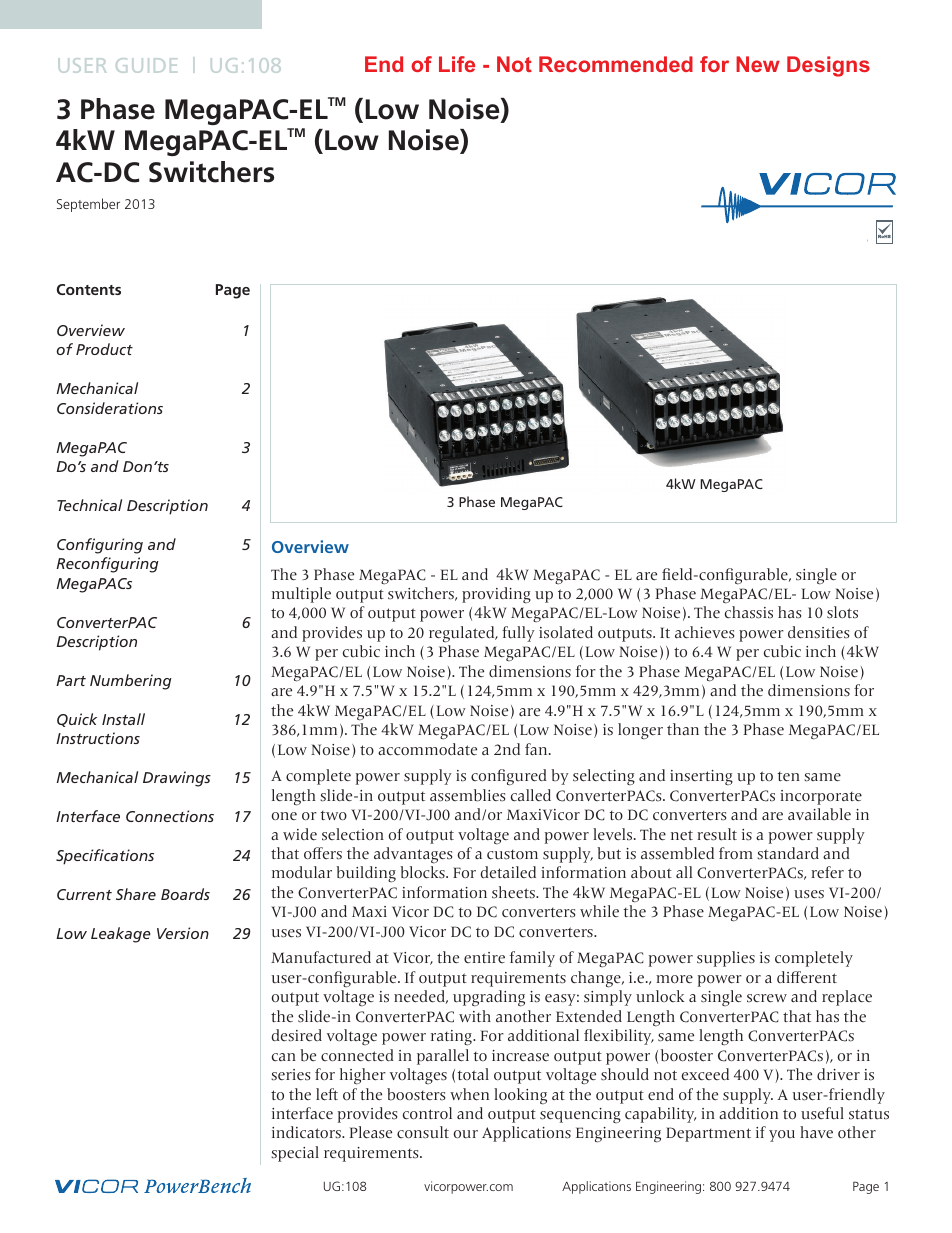 This image has height=1233, width=952. Describe the element at coordinates (295, 1154) in the image. I see `special` at that location.
